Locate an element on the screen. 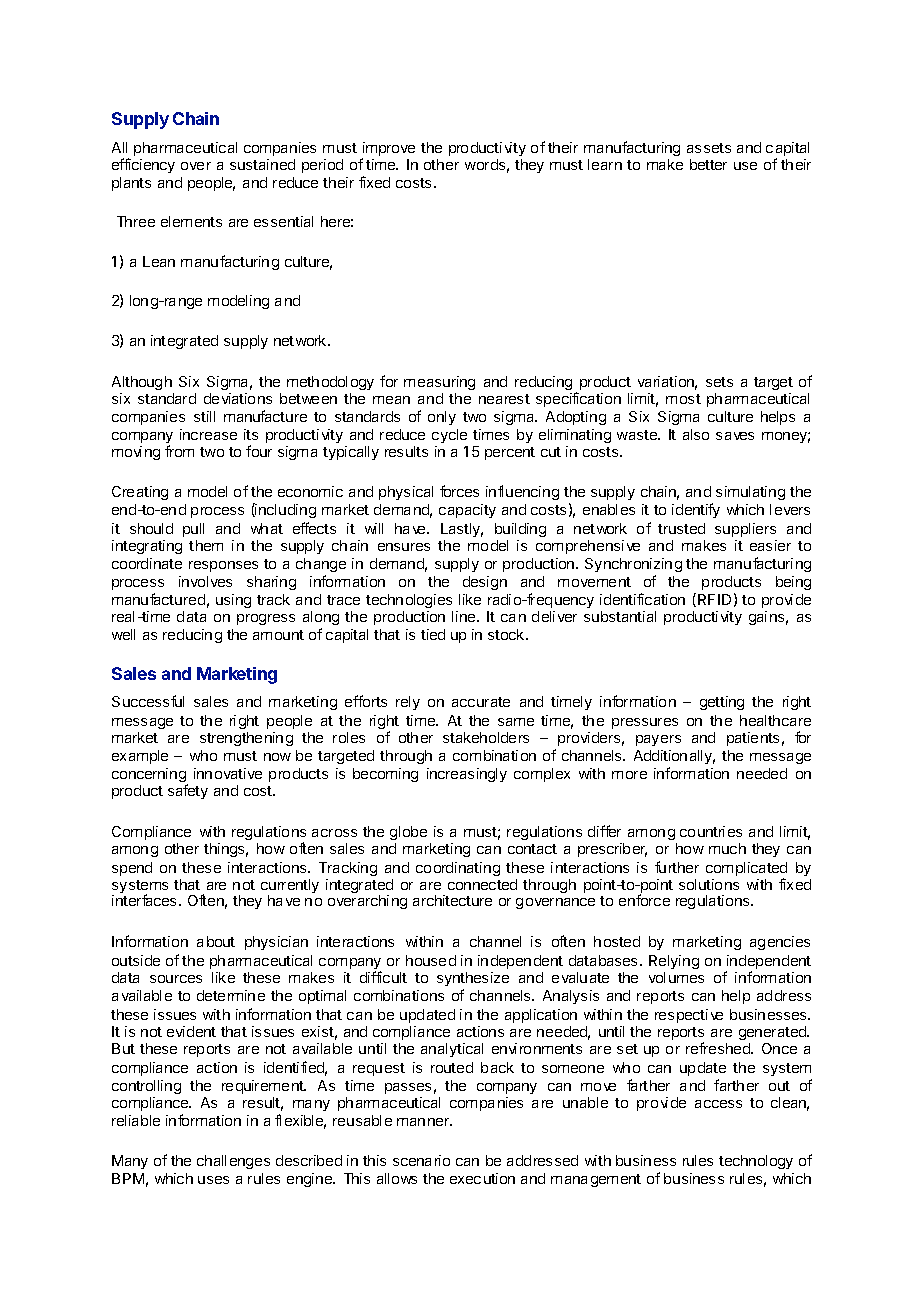 The image size is (924, 1308). measuring is located at coordinates (439, 383).
